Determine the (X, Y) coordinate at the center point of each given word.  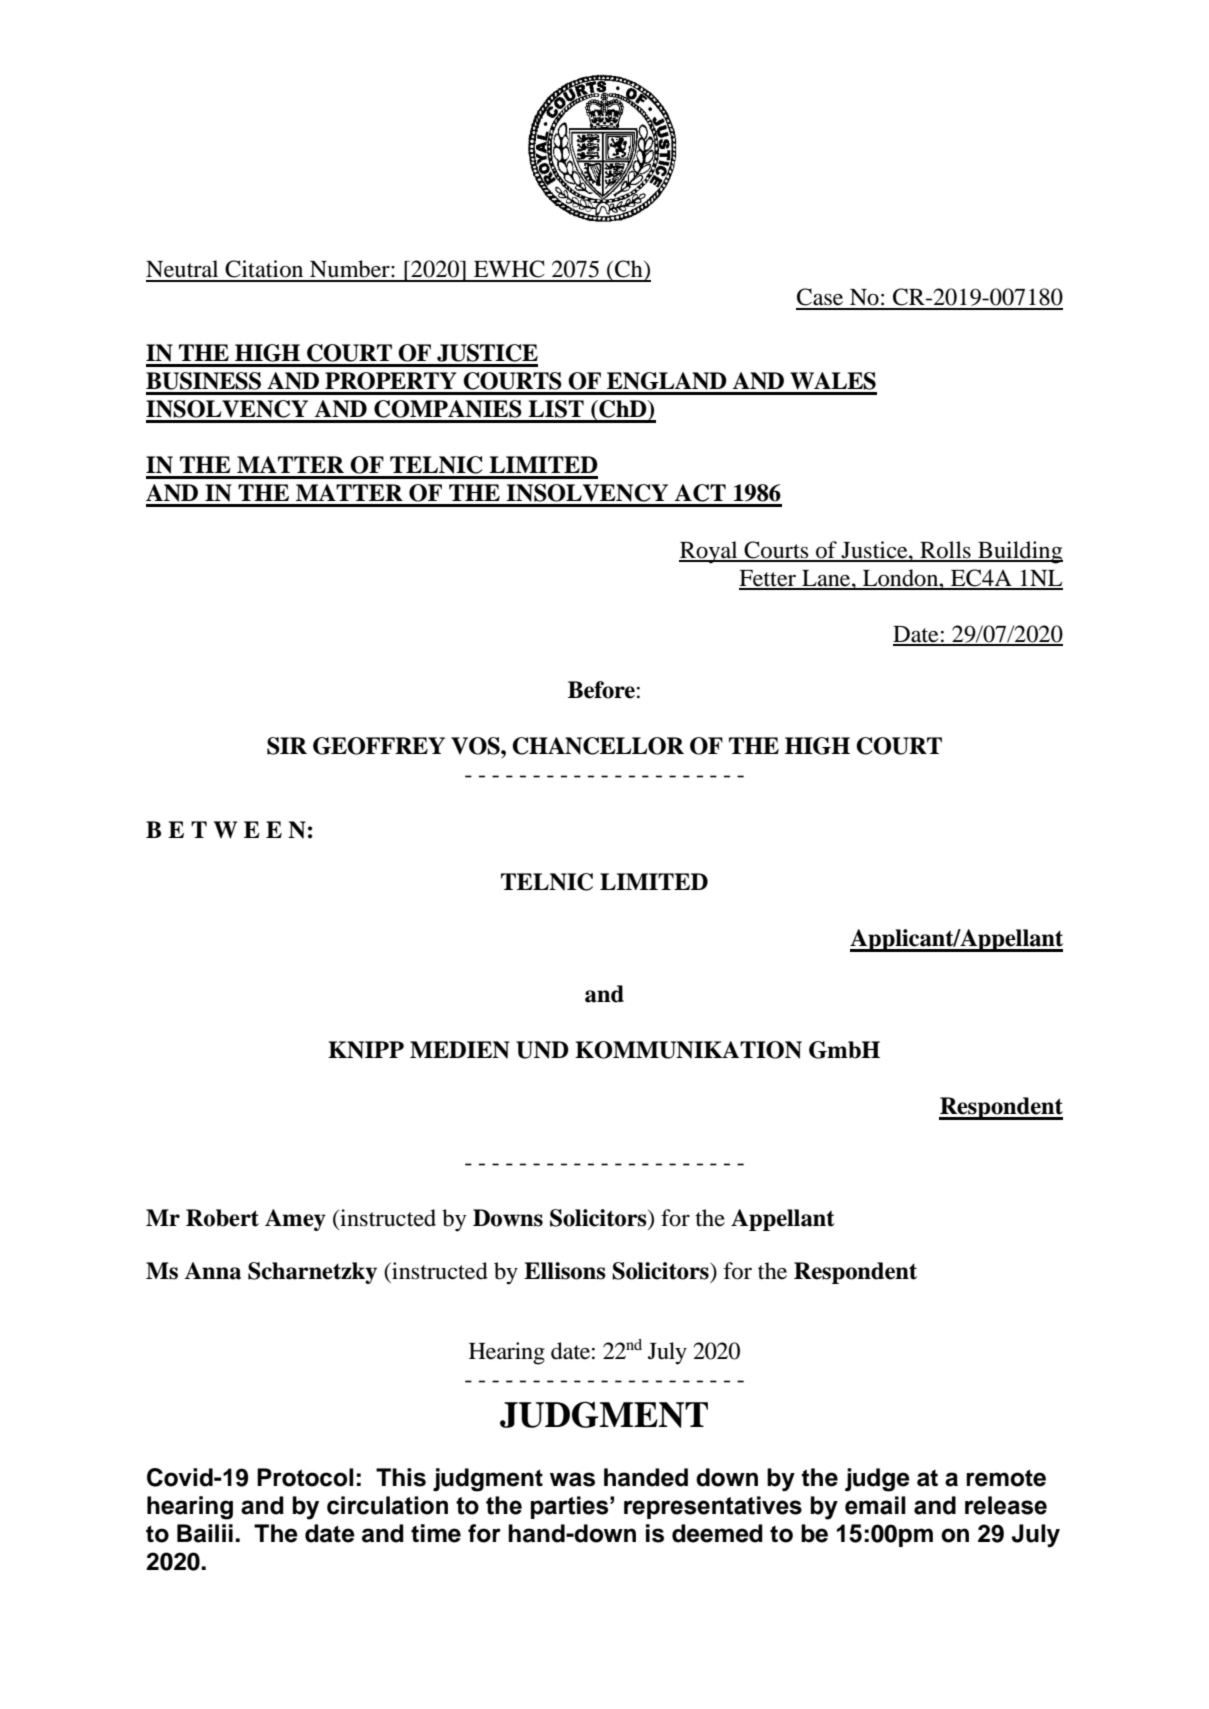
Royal (709, 552)
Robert (222, 1218)
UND (542, 1050)
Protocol (305, 1477)
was (572, 1479)
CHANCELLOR (598, 746)
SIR (287, 746)
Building (1019, 552)
